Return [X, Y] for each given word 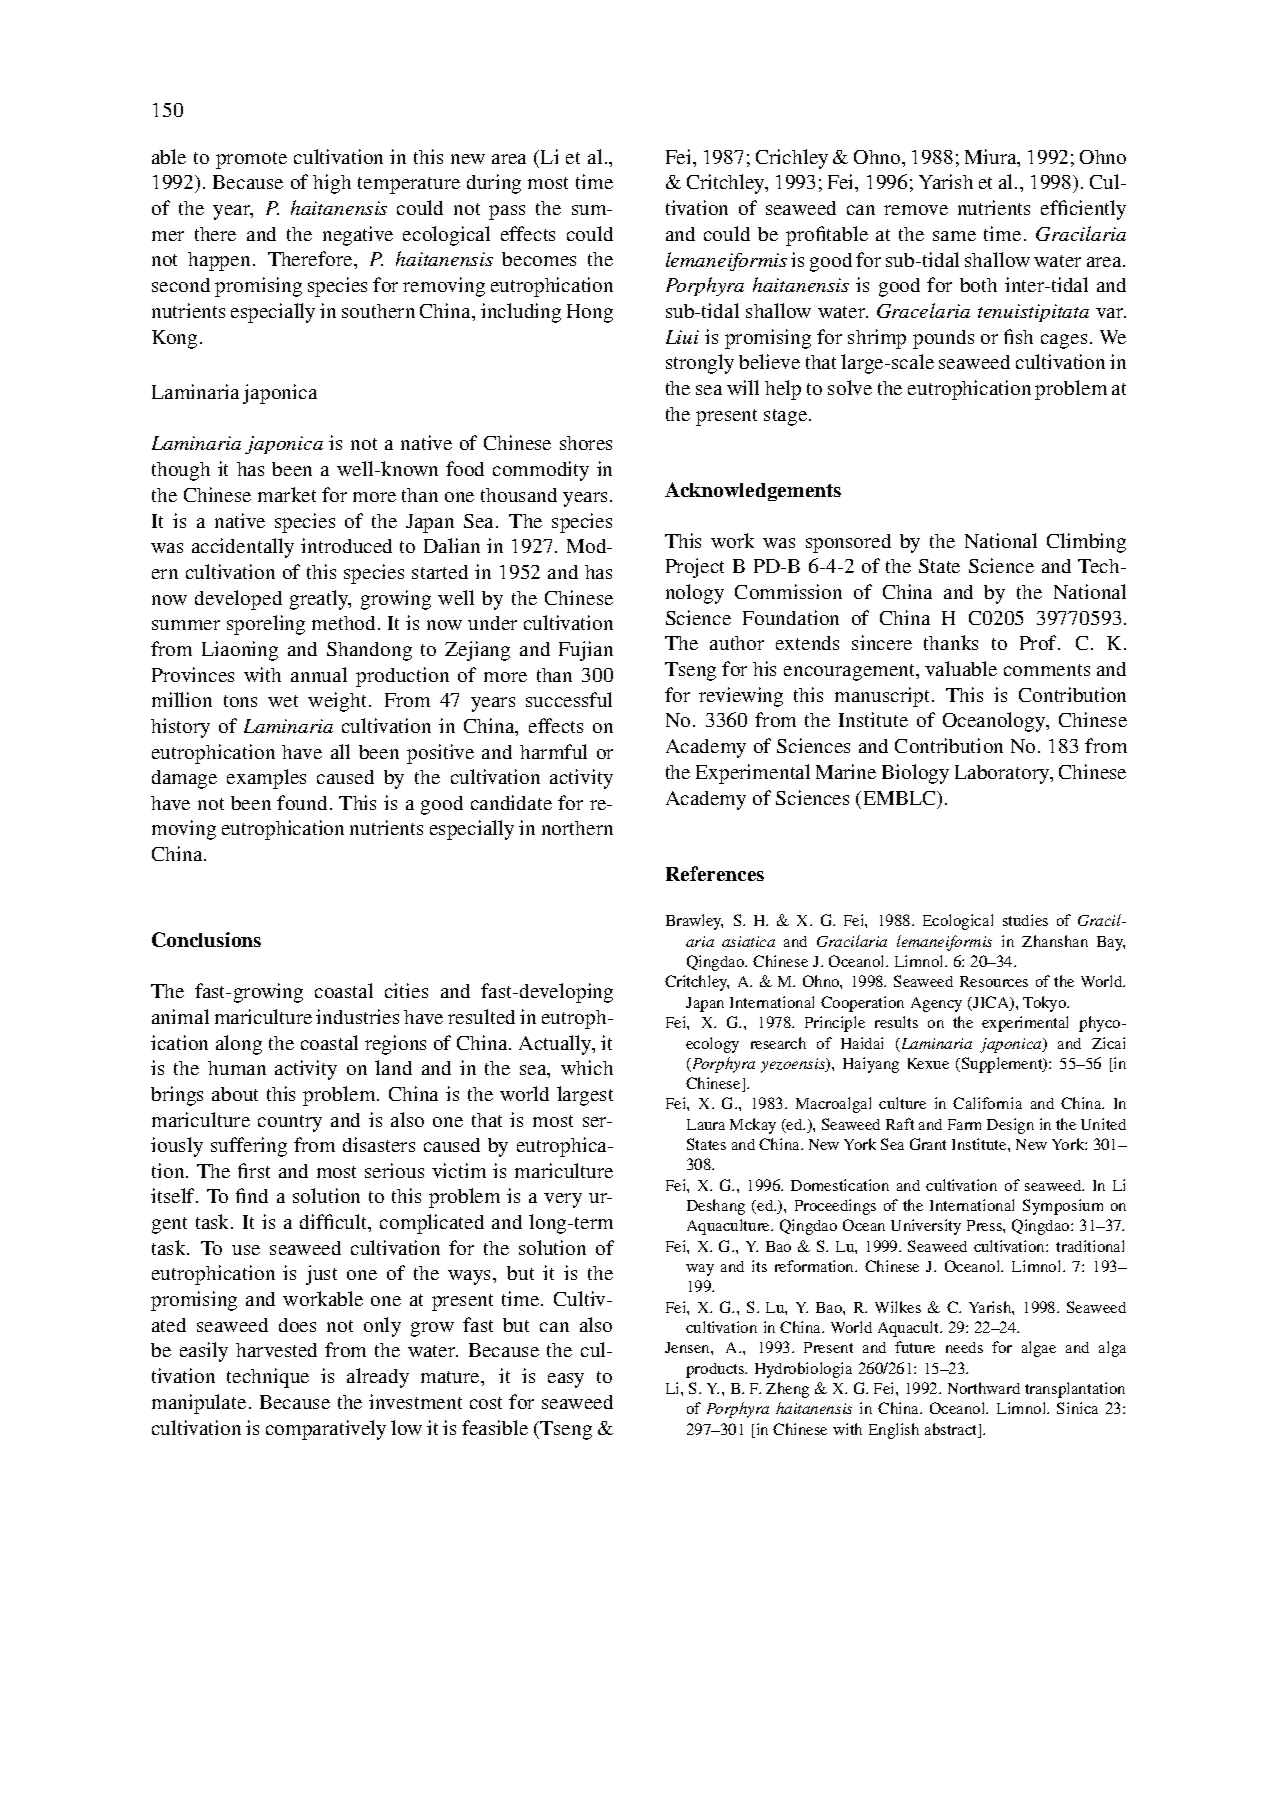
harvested [276, 1350]
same [954, 236]
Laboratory [1003, 774]
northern [577, 828]
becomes [539, 259]
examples [266, 779]
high [332, 184]
